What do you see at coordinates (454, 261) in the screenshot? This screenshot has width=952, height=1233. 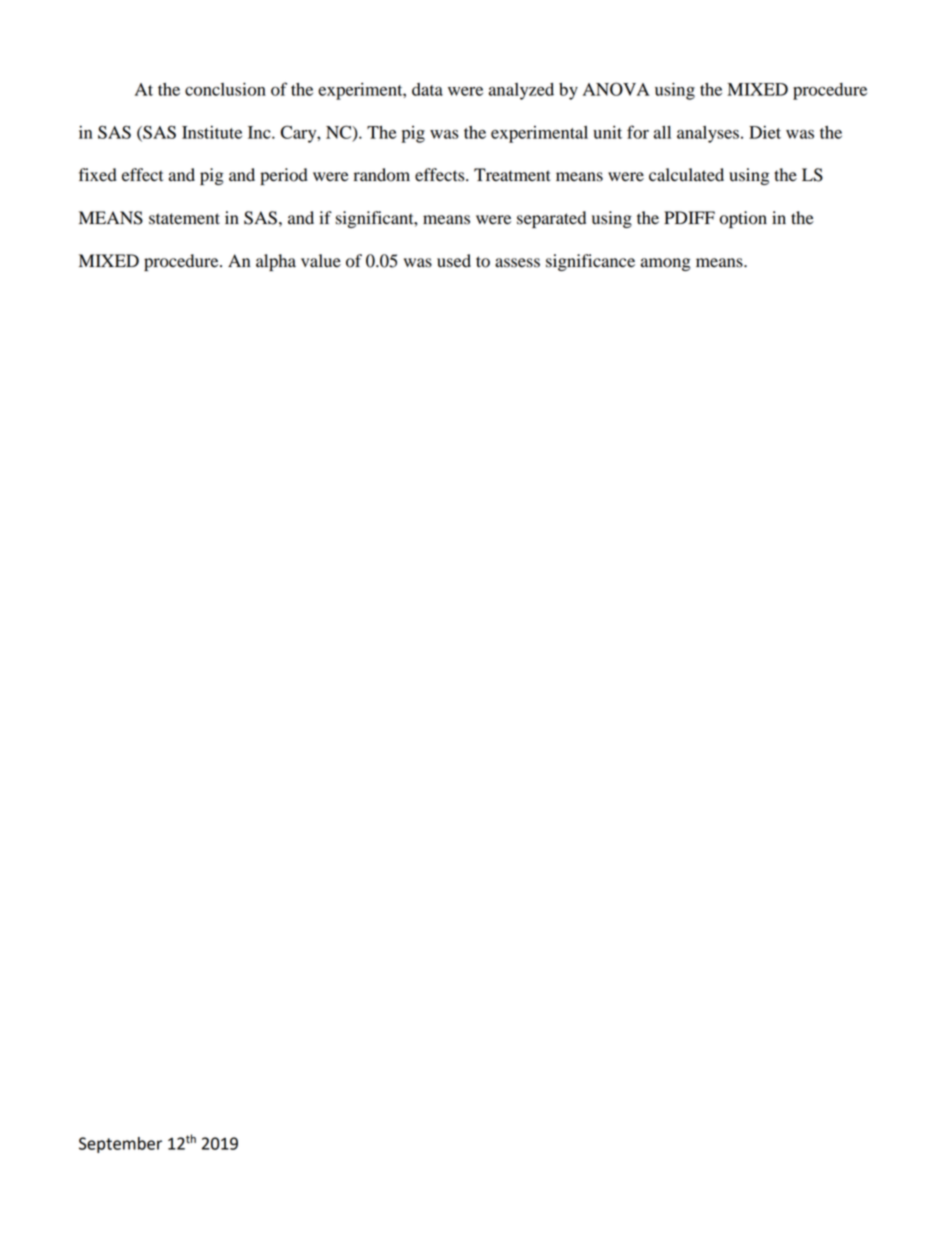 I see `used` at bounding box center [454, 261].
